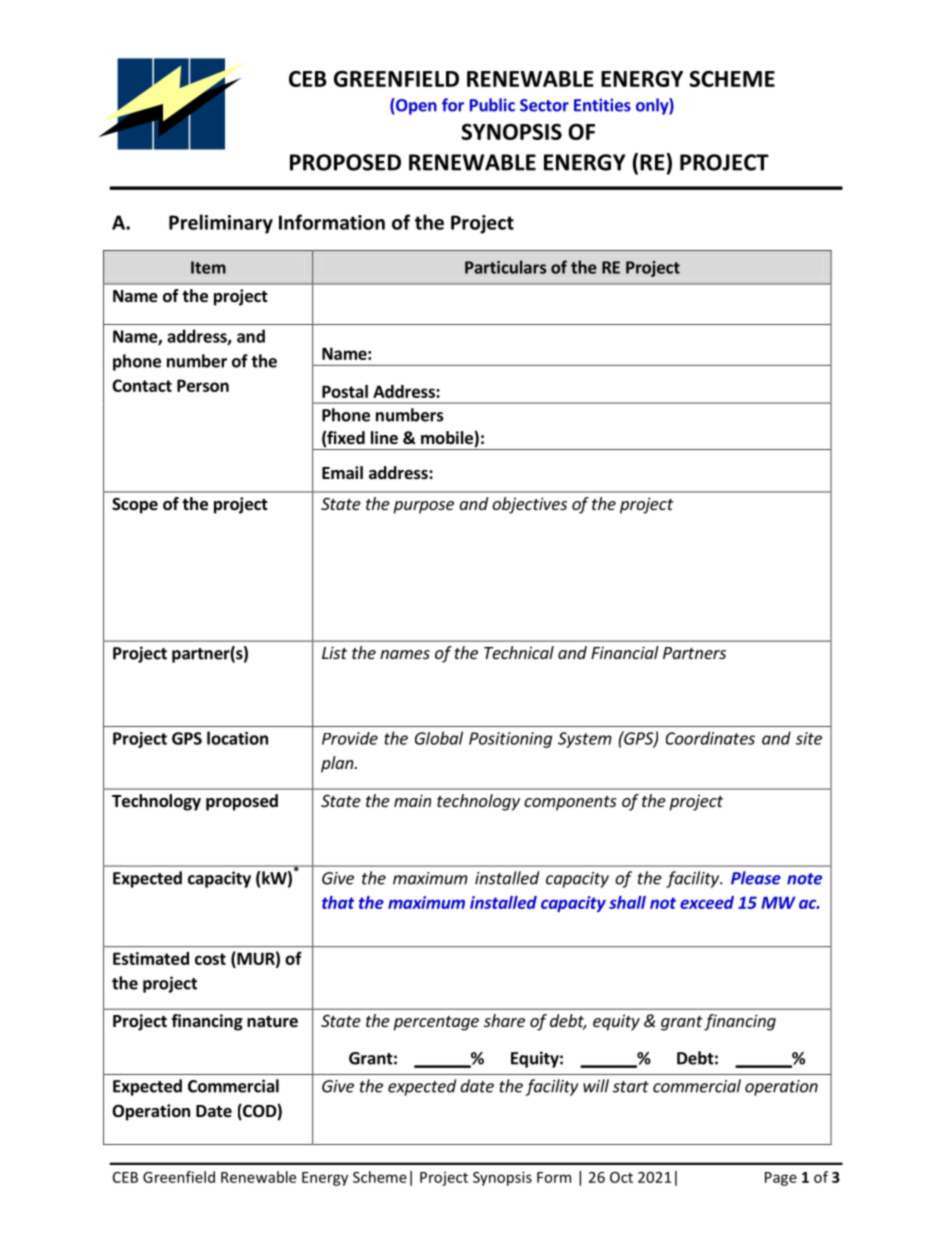 The width and height of the screenshot is (952, 1233). What do you see at coordinates (221, 224) in the screenshot?
I see `Preliminary` at bounding box center [221, 224].
